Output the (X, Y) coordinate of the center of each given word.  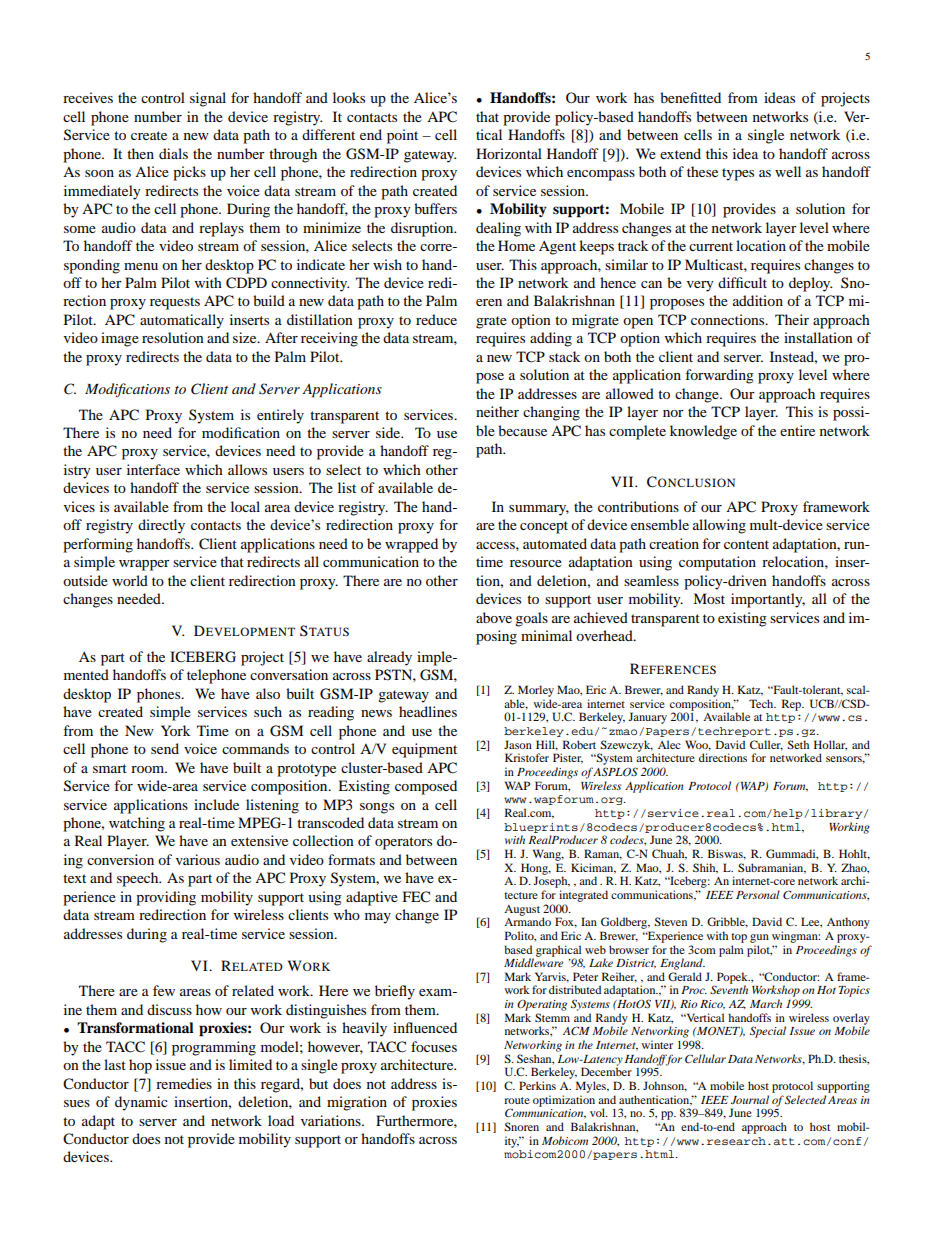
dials (173, 153)
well (788, 171)
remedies (184, 1083)
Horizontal (509, 153)
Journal (750, 1099)
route (517, 1100)
